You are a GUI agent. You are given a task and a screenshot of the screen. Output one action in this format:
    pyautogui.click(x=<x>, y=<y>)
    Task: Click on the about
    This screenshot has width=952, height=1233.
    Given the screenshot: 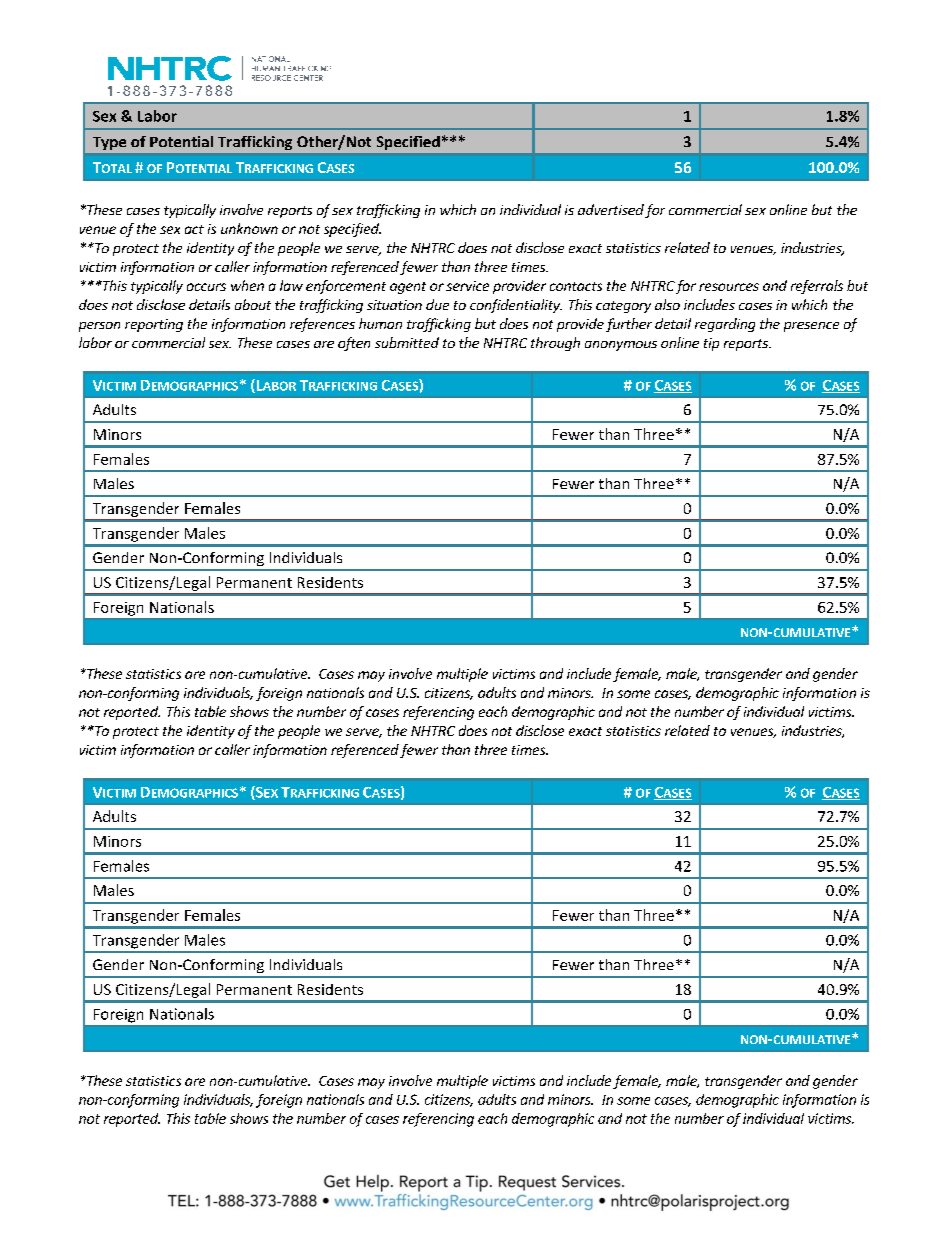 What is the action you would take?
    pyautogui.click(x=253, y=304)
